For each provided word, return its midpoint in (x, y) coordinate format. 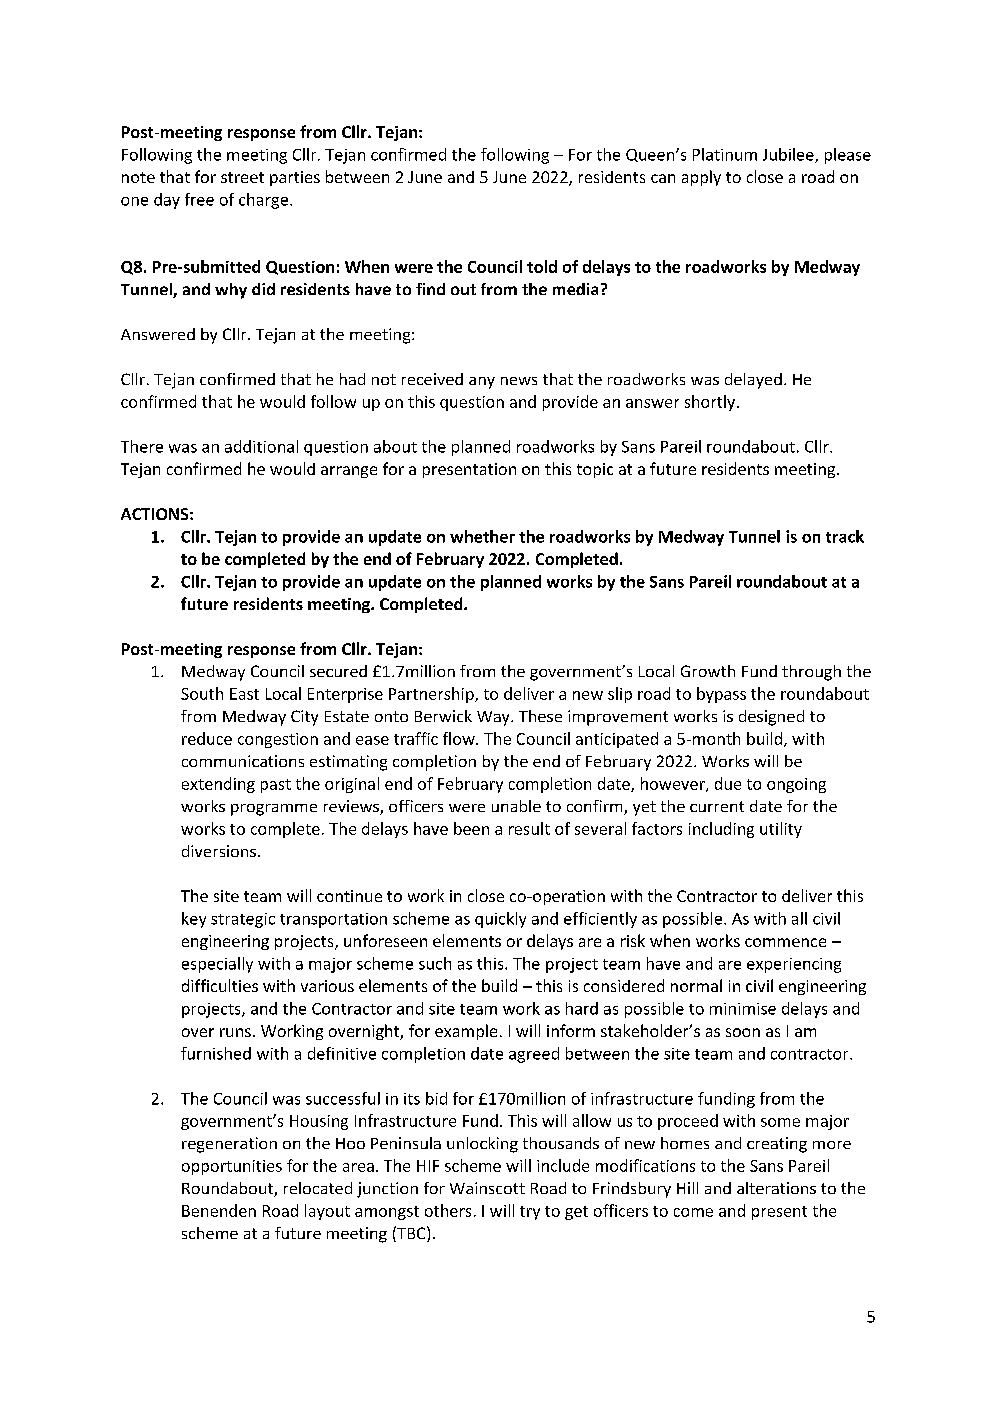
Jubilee (789, 155)
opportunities (232, 1167)
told (542, 266)
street (242, 177)
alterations (776, 1188)
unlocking (482, 1145)
